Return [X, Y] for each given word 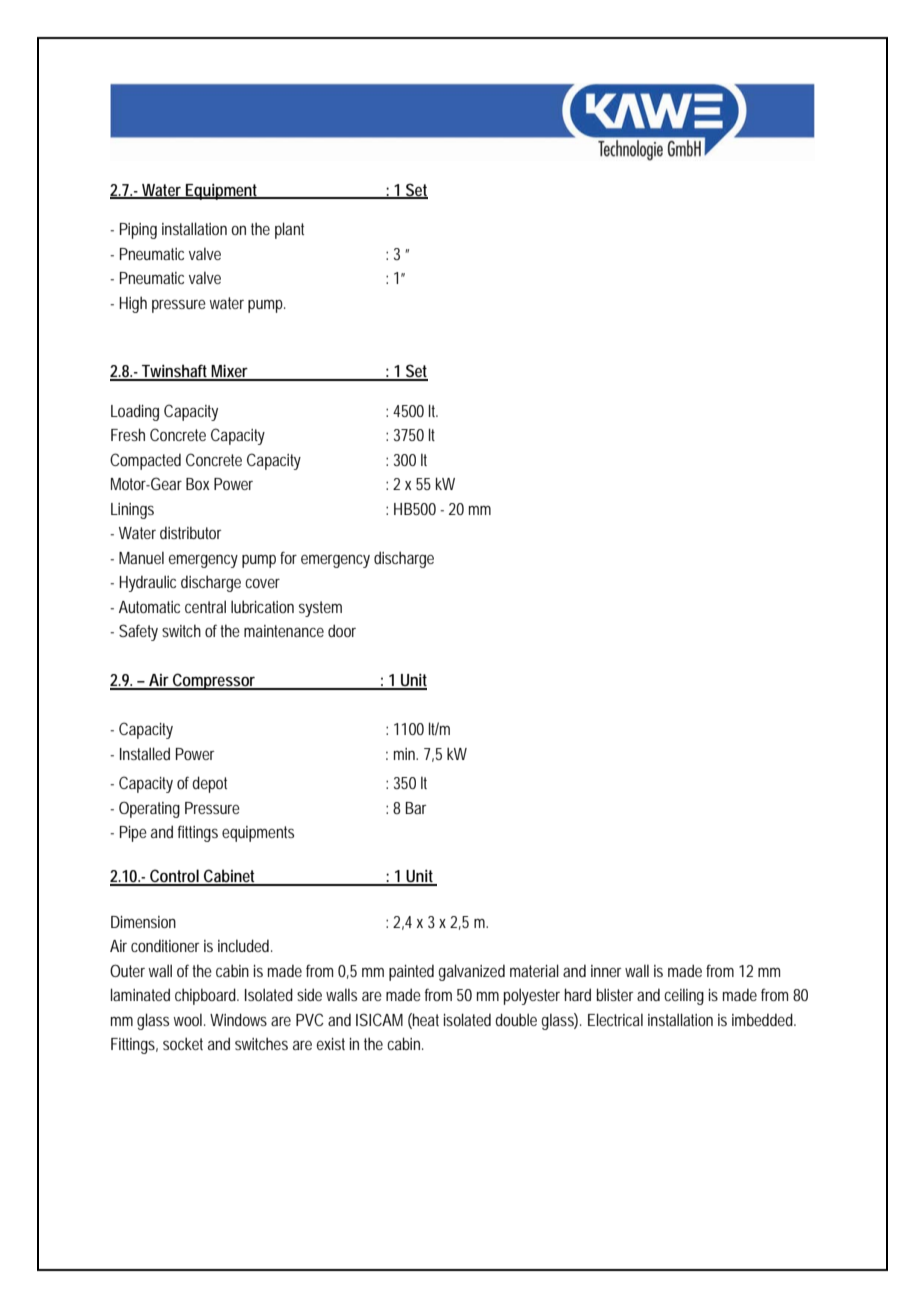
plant [289, 230]
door [342, 630]
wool [189, 1019]
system [320, 609]
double [516, 1019]
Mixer [230, 372]
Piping [138, 231]
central [205, 606]
